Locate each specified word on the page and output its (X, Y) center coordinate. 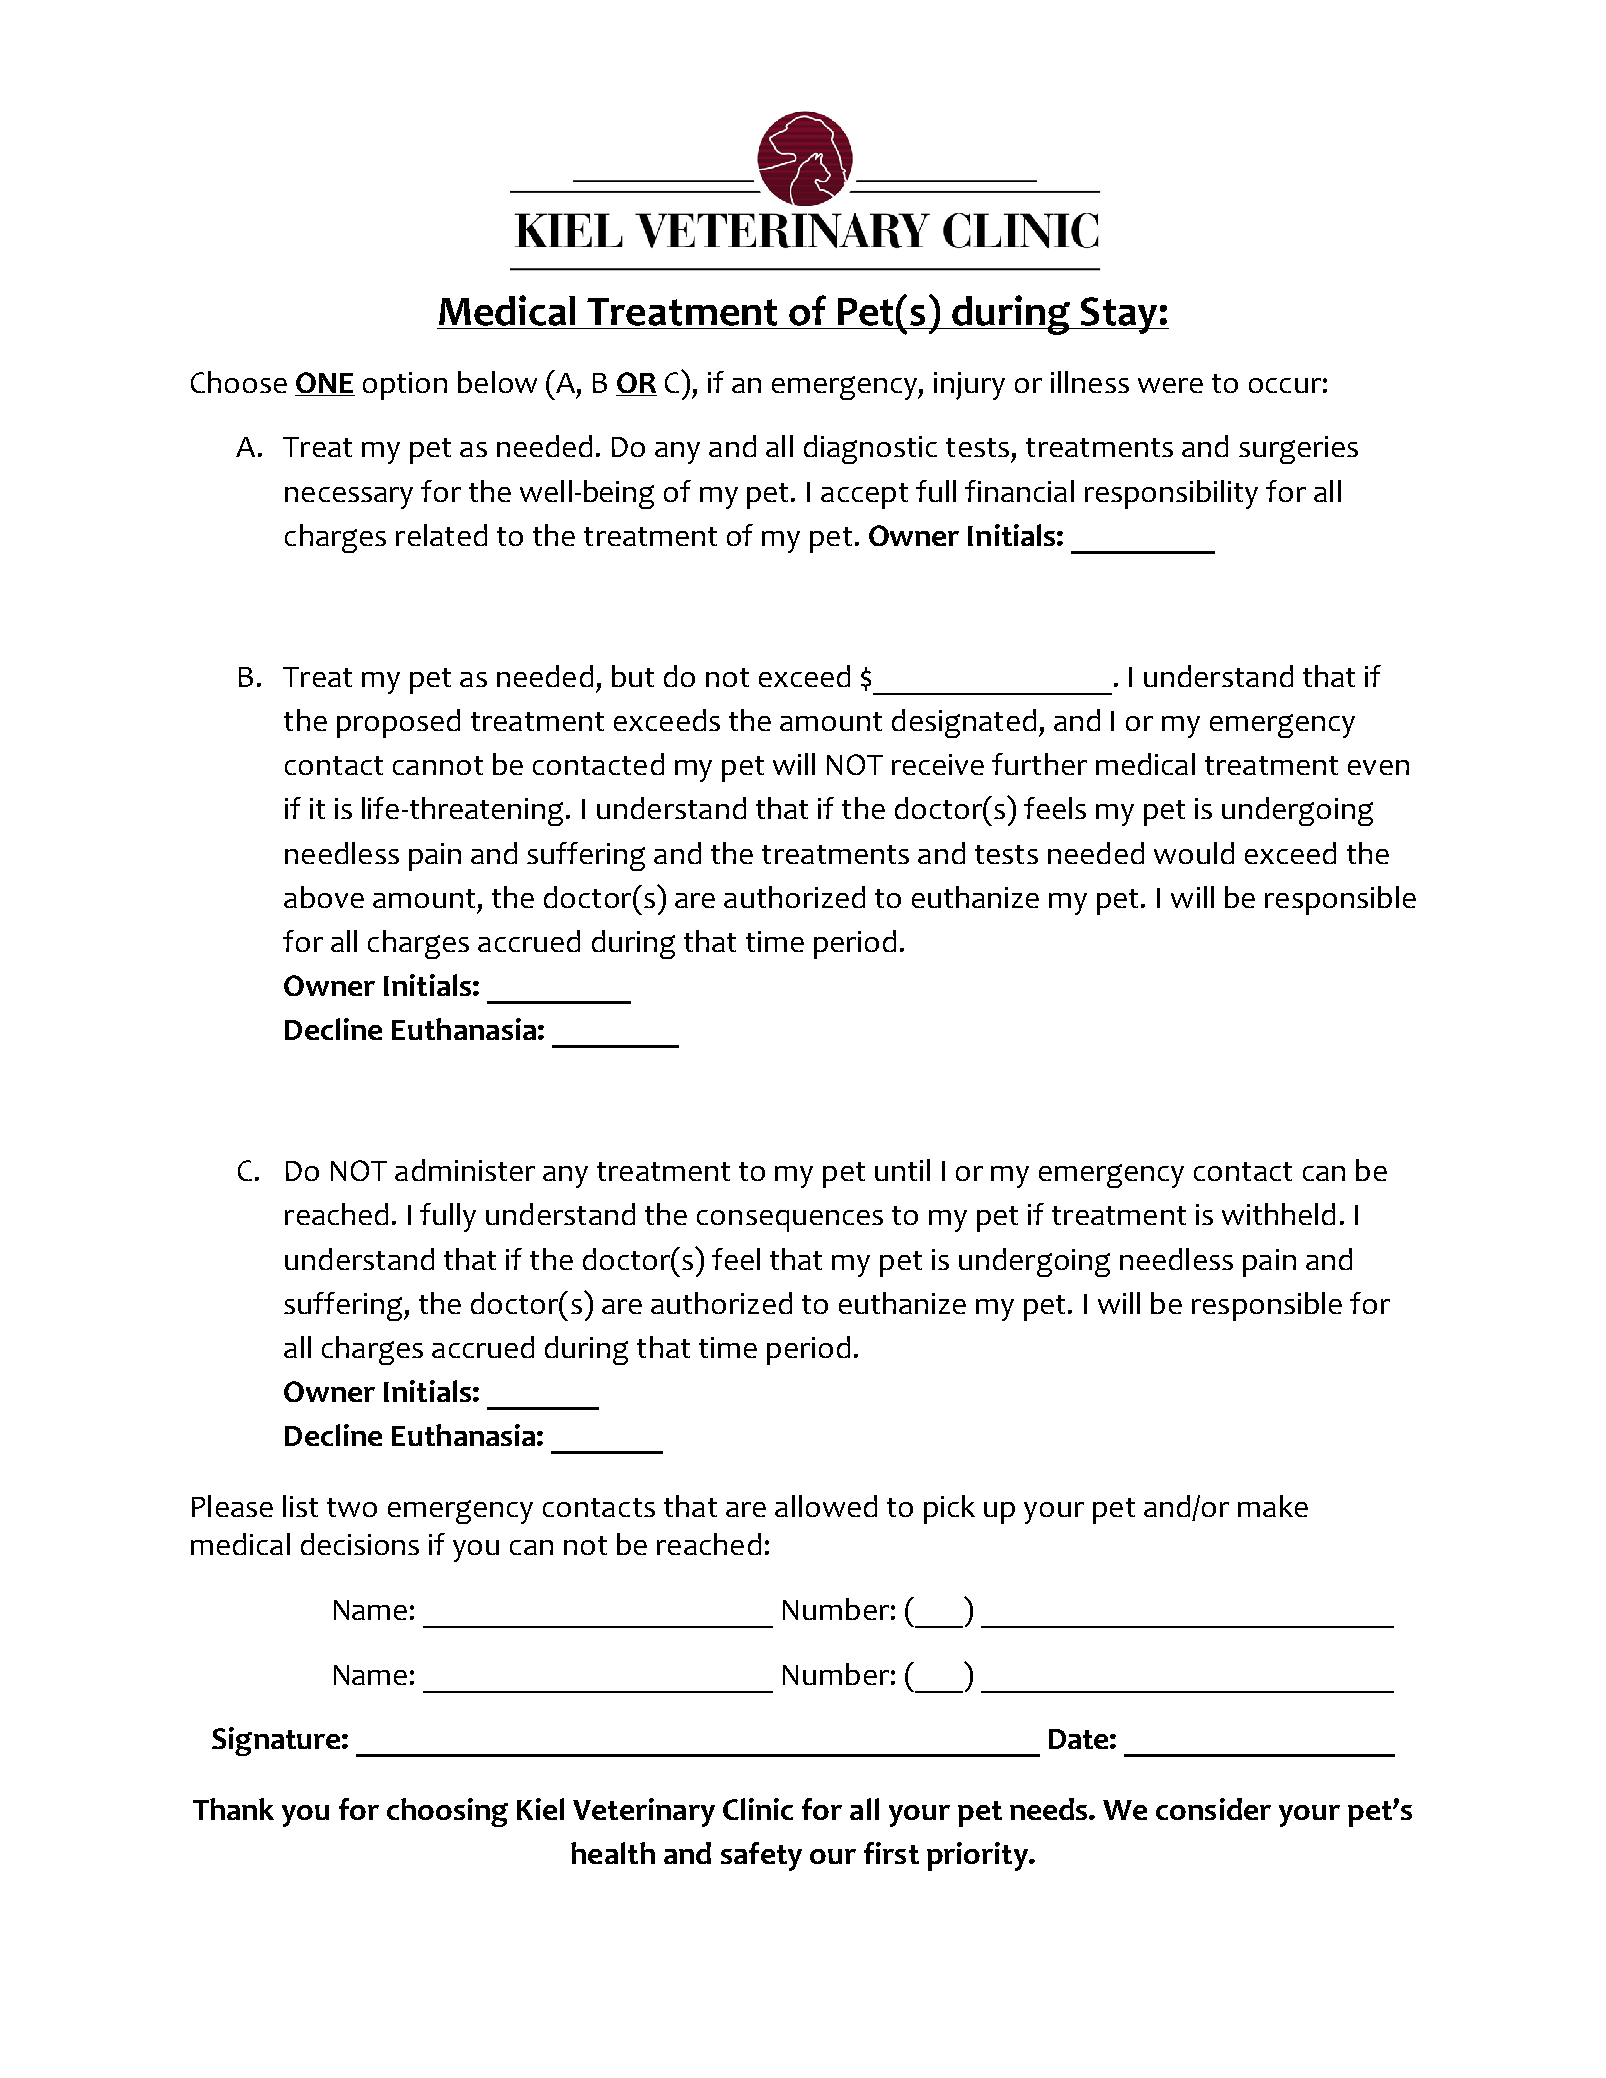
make (1273, 1506)
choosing (447, 1812)
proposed (398, 723)
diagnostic (870, 449)
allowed (826, 1506)
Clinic (758, 1809)
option (405, 386)
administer (465, 1170)
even (1378, 767)
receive (938, 764)
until (902, 1170)
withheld (1278, 1214)
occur (1285, 385)
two (352, 1507)
